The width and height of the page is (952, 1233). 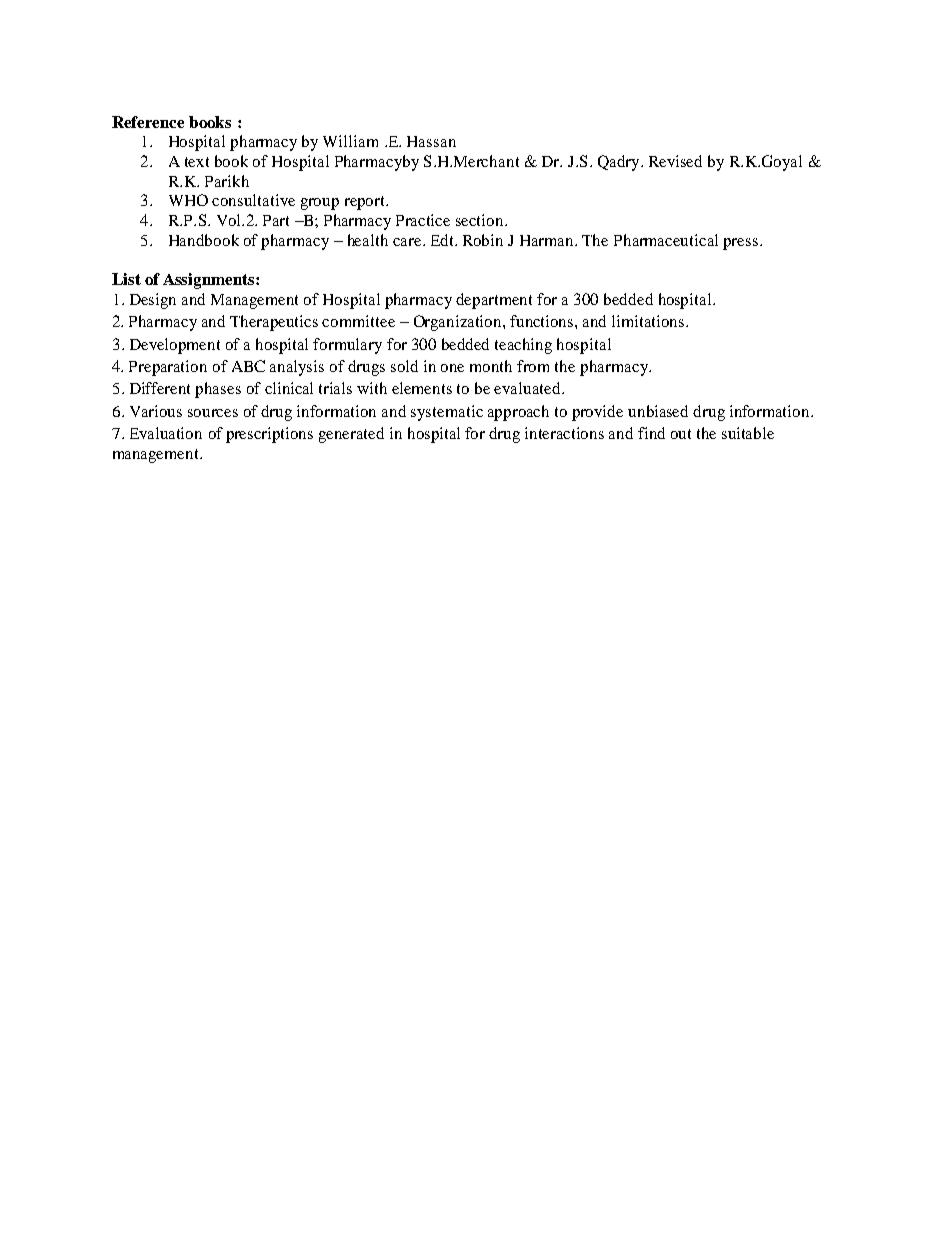 What do you see at coordinates (666, 240) in the page?
I see `Pharmaceutical` at bounding box center [666, 240].
